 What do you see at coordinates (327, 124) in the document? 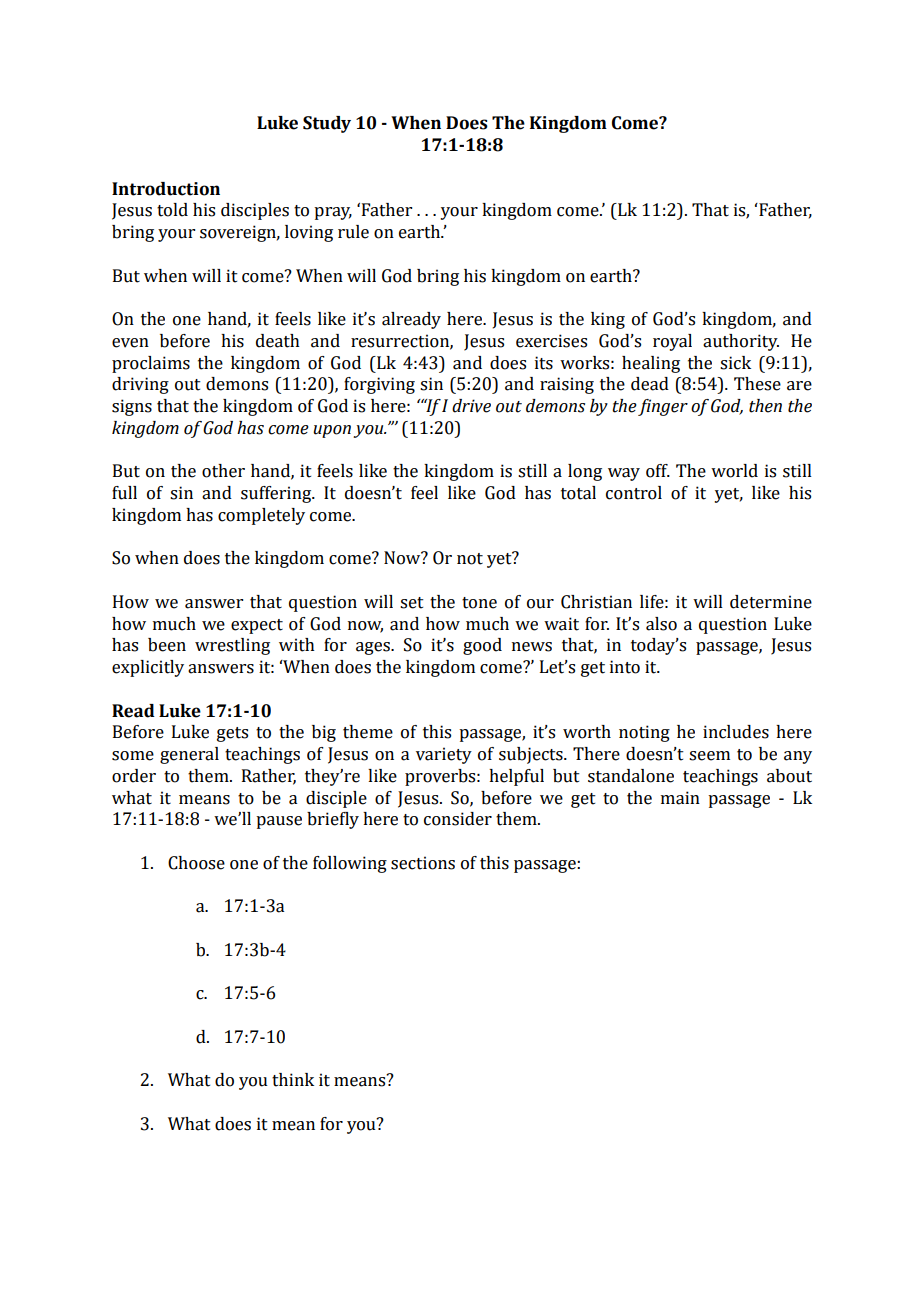
I see `Study` at bounding box center [327, 124].
